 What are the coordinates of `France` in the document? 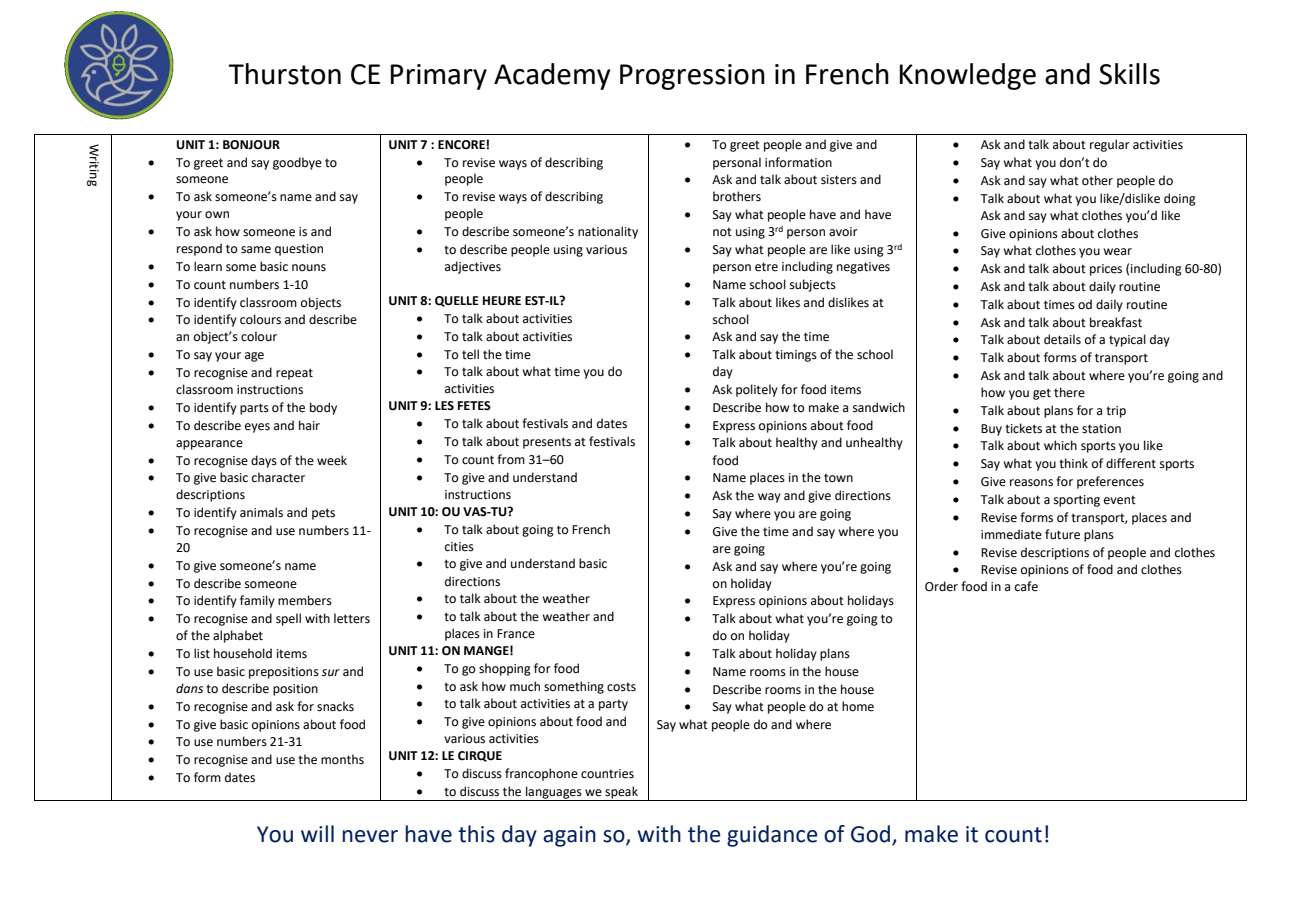 It's located at (516, 634).
